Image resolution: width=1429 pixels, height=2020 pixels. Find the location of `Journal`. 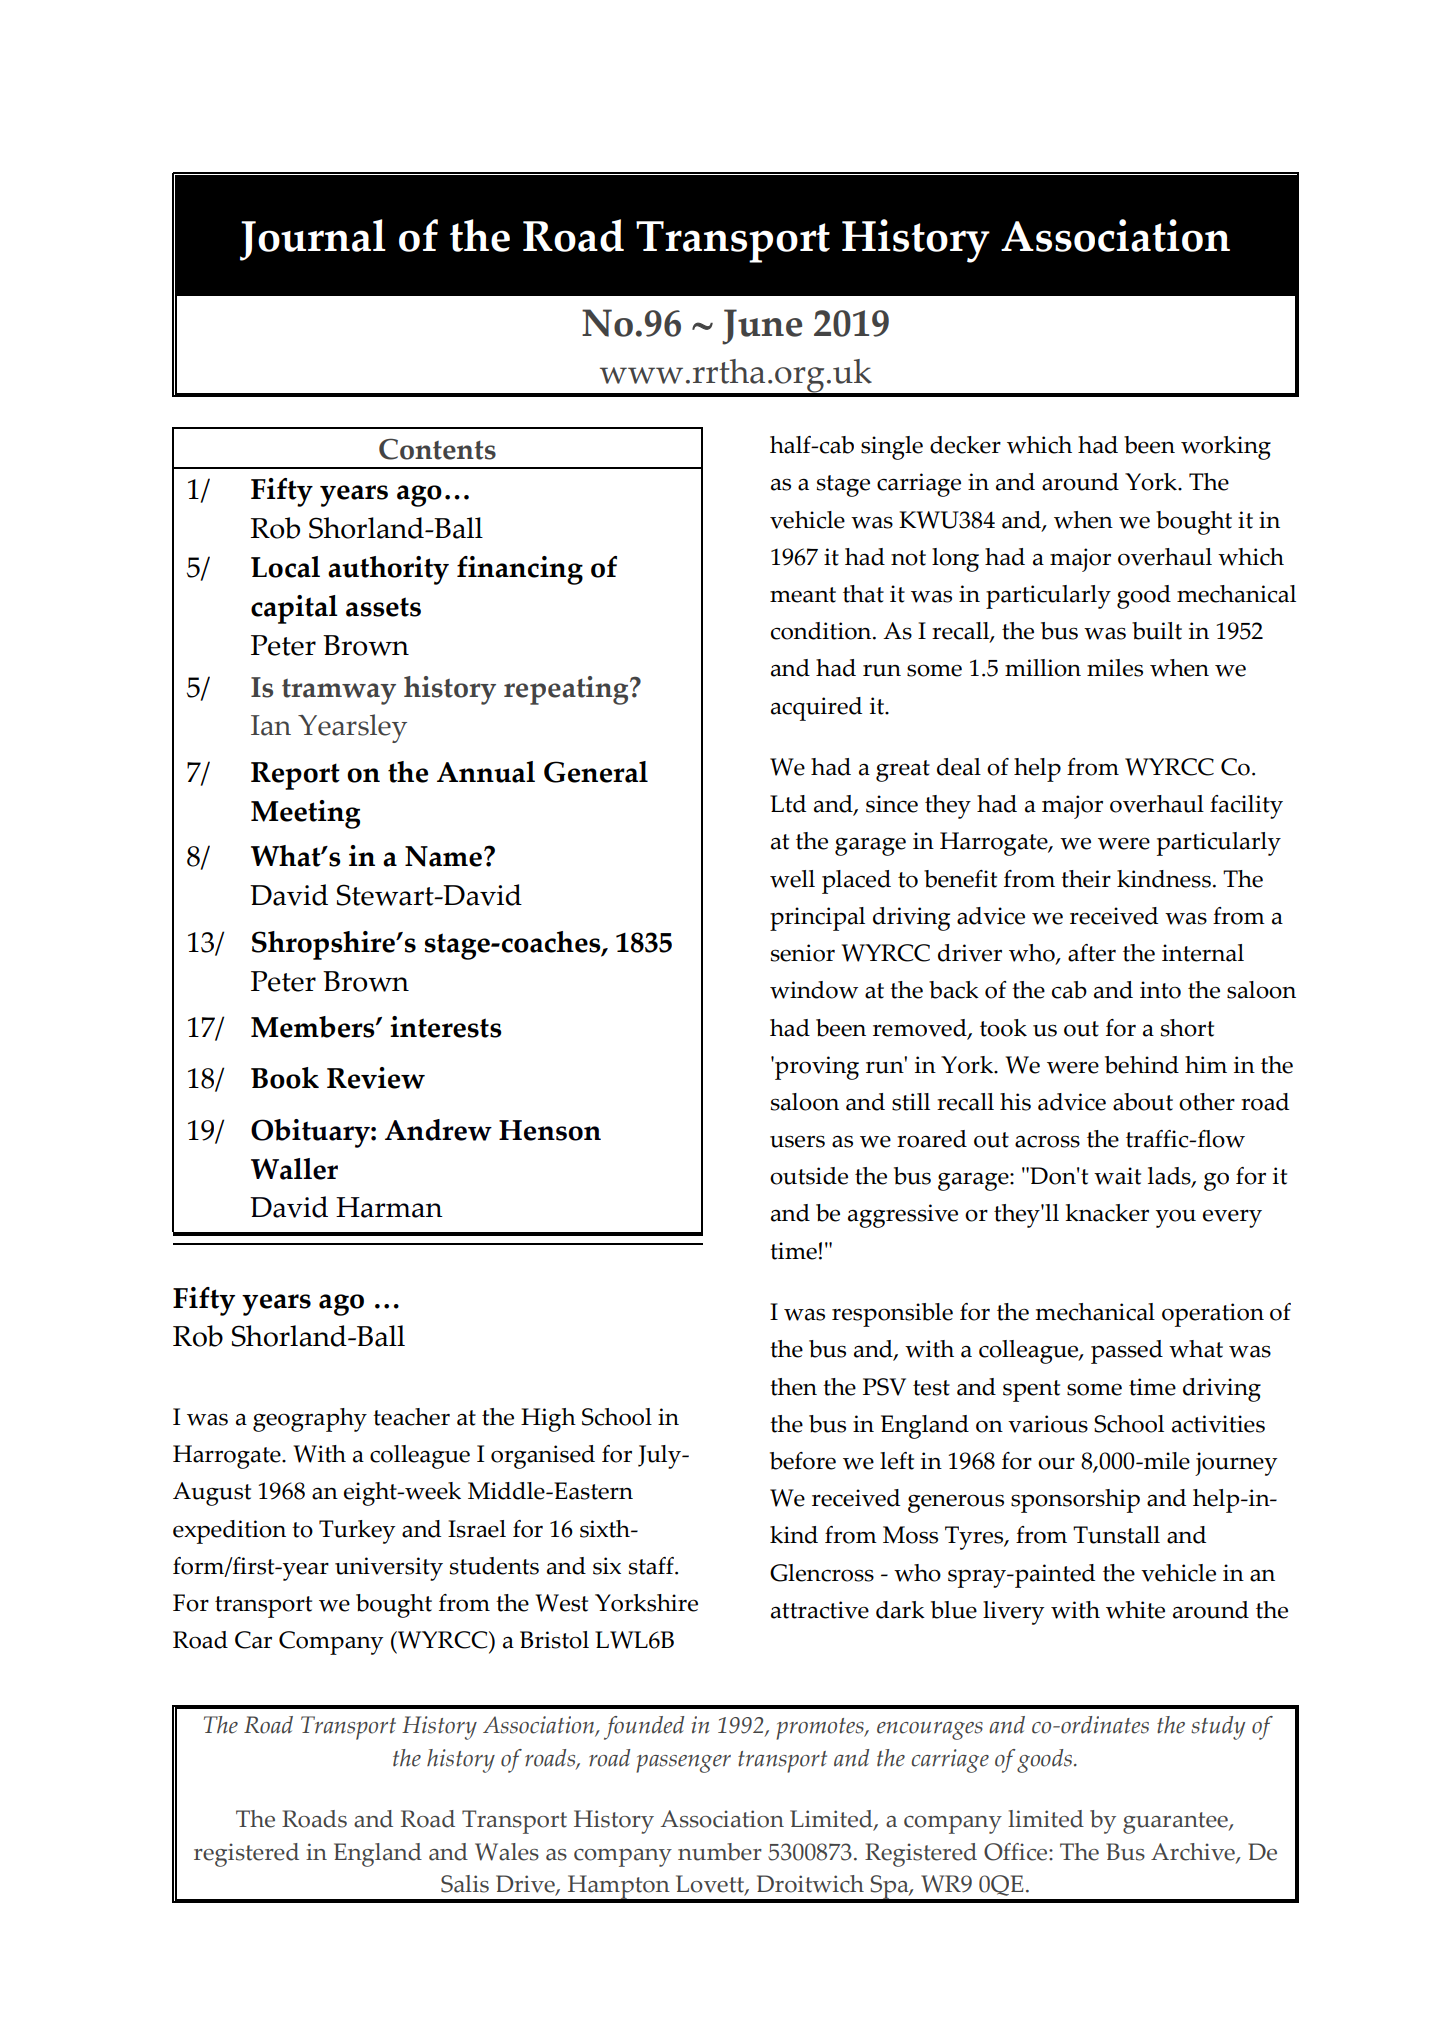

Journal is located at coordinates (313, 240).
